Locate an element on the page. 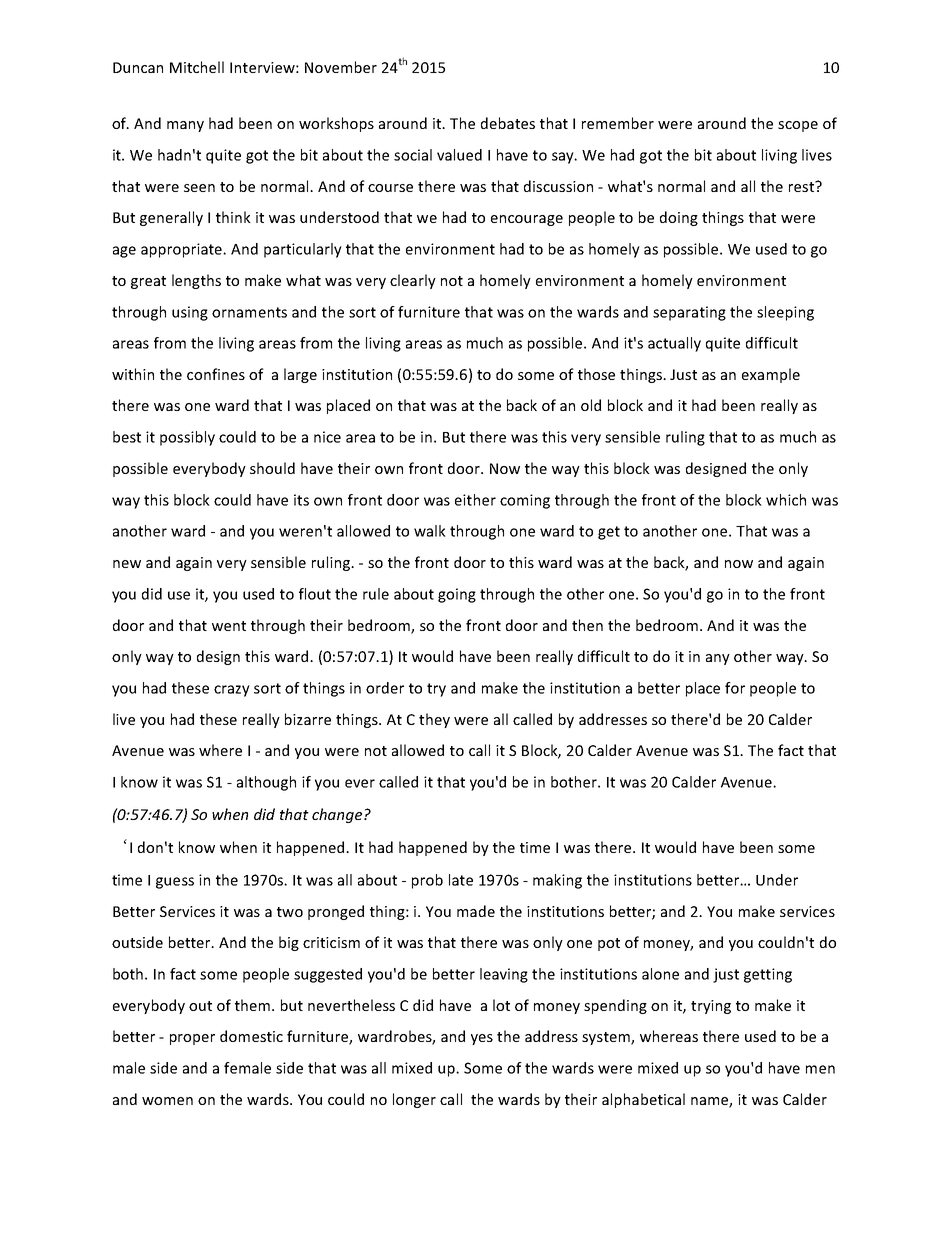  Mitchell is located at coordinates (197, 67).
